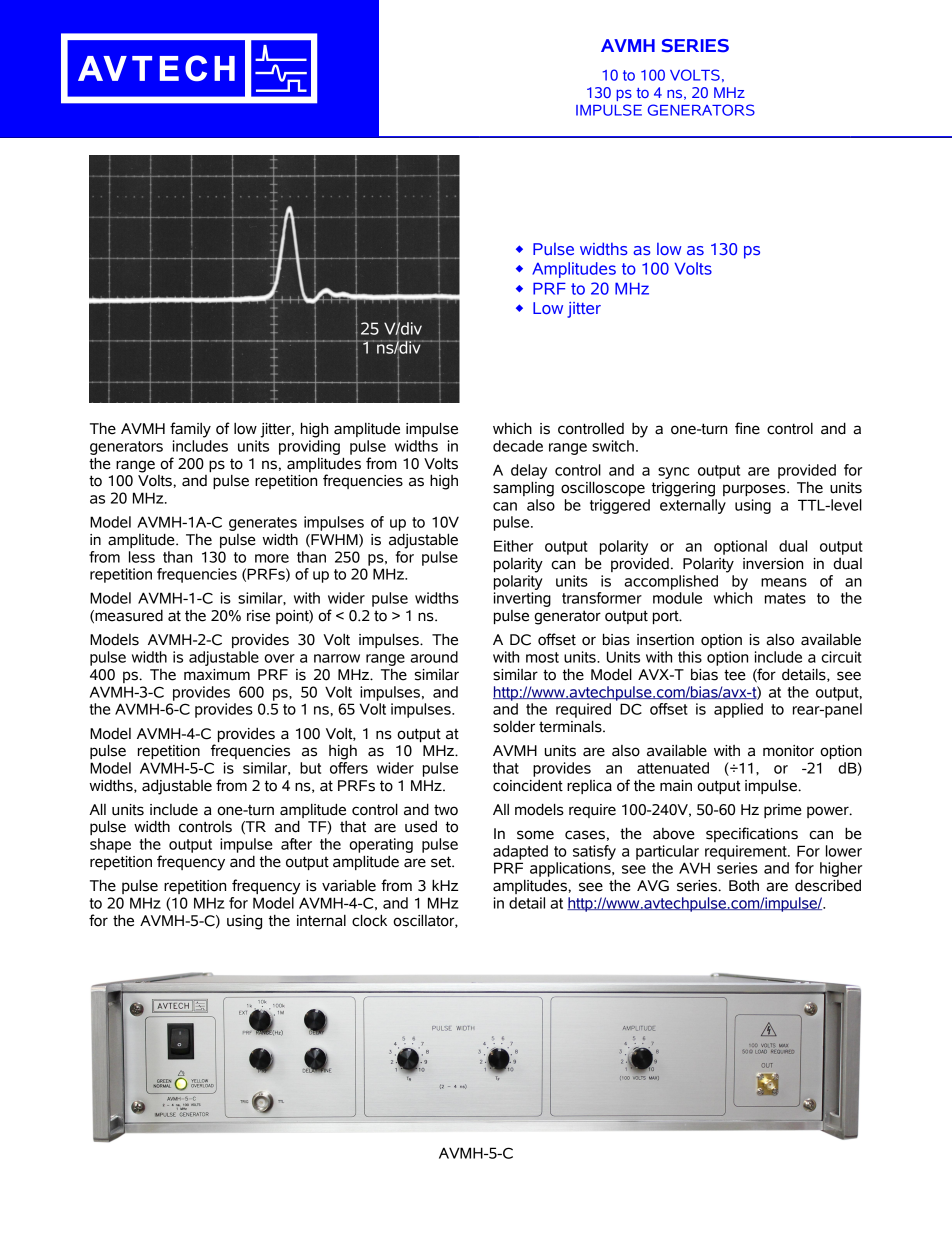  What do you see at coordinates (217, 675) in the page?
I see `maximum` at bounding box center [217, 675].
